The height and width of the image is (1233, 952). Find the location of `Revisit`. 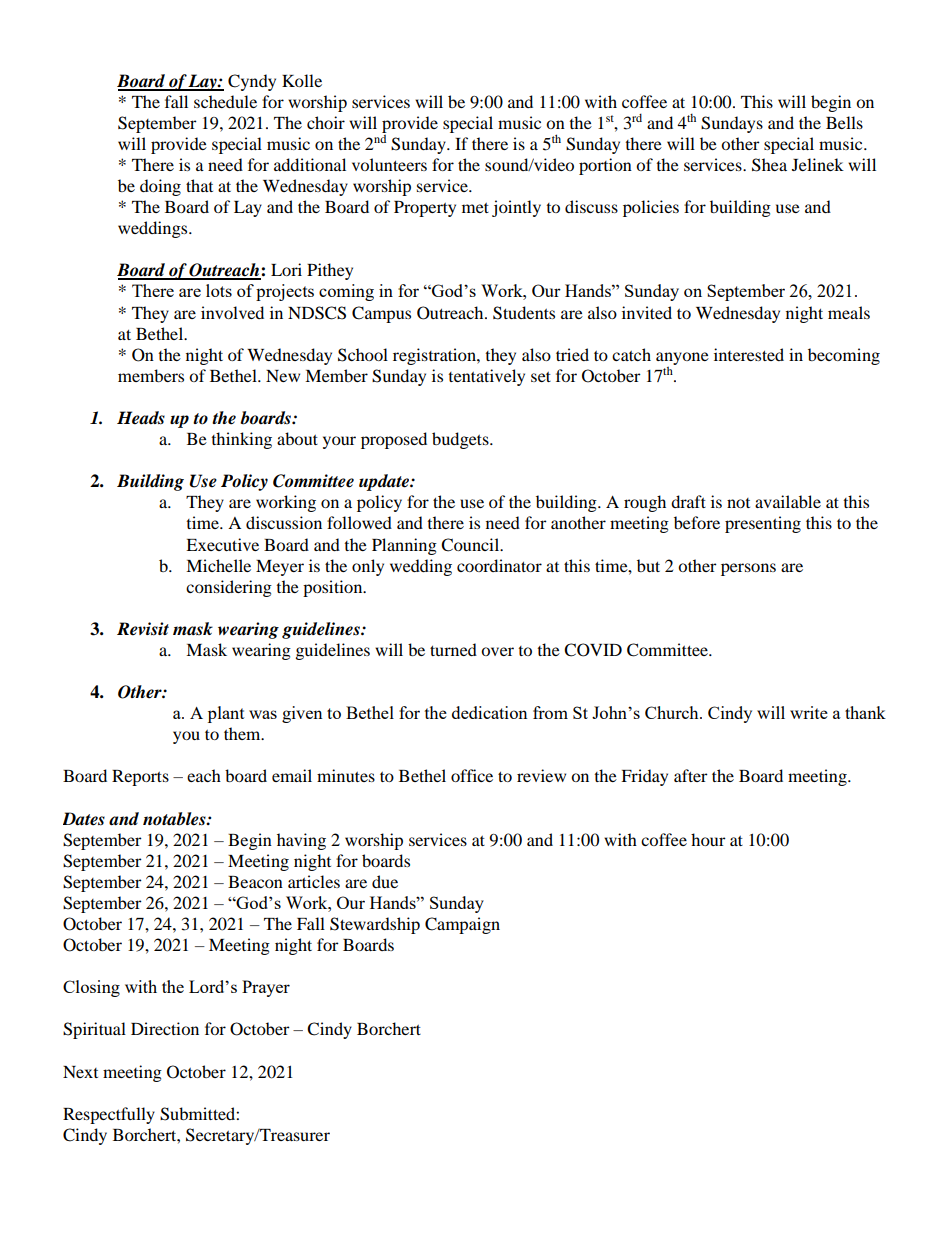

Revisit is located at coordinates (143, 629).
